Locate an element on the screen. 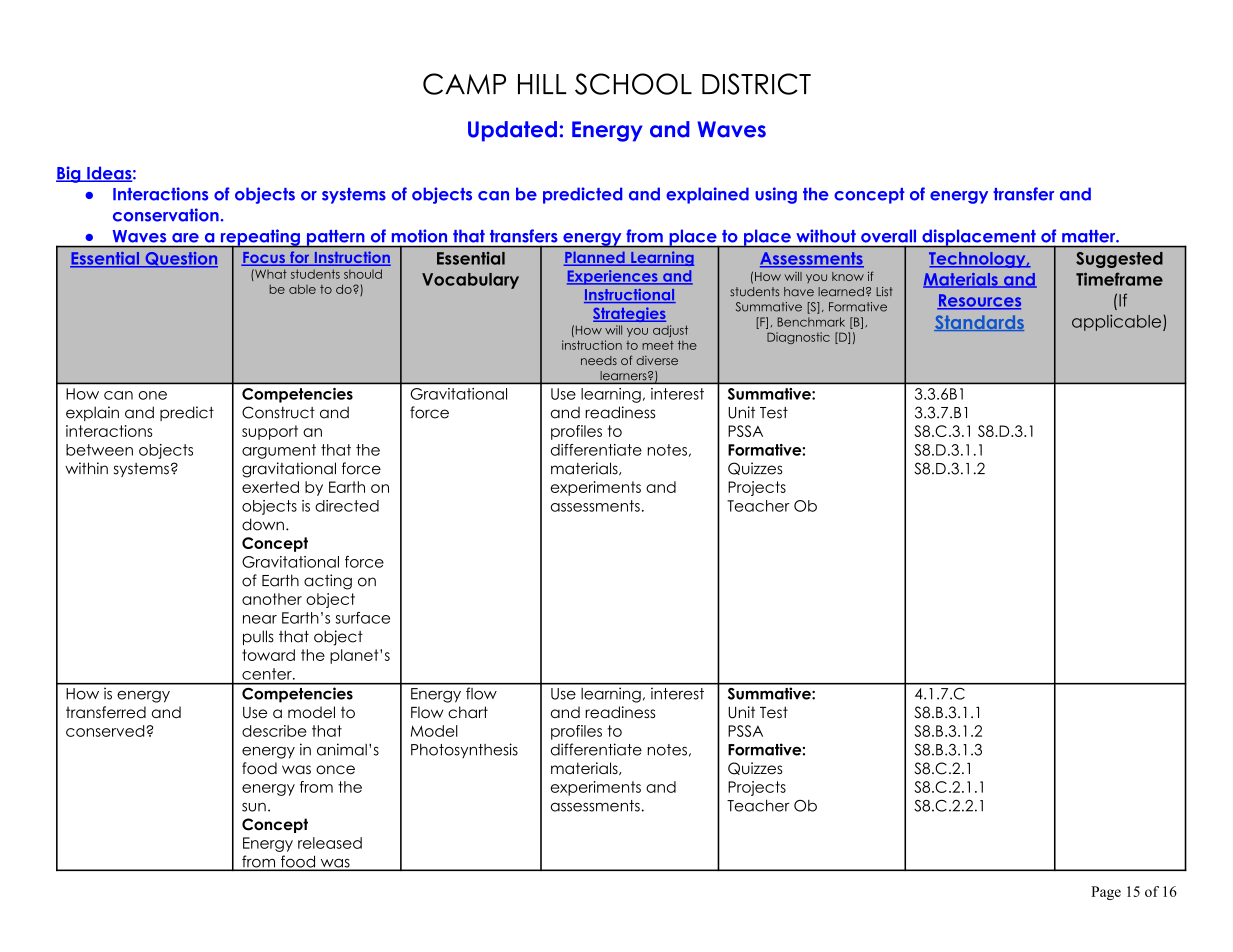 This screenshot has width=1233, height=952. chart is located at coordinates (468, 712).
